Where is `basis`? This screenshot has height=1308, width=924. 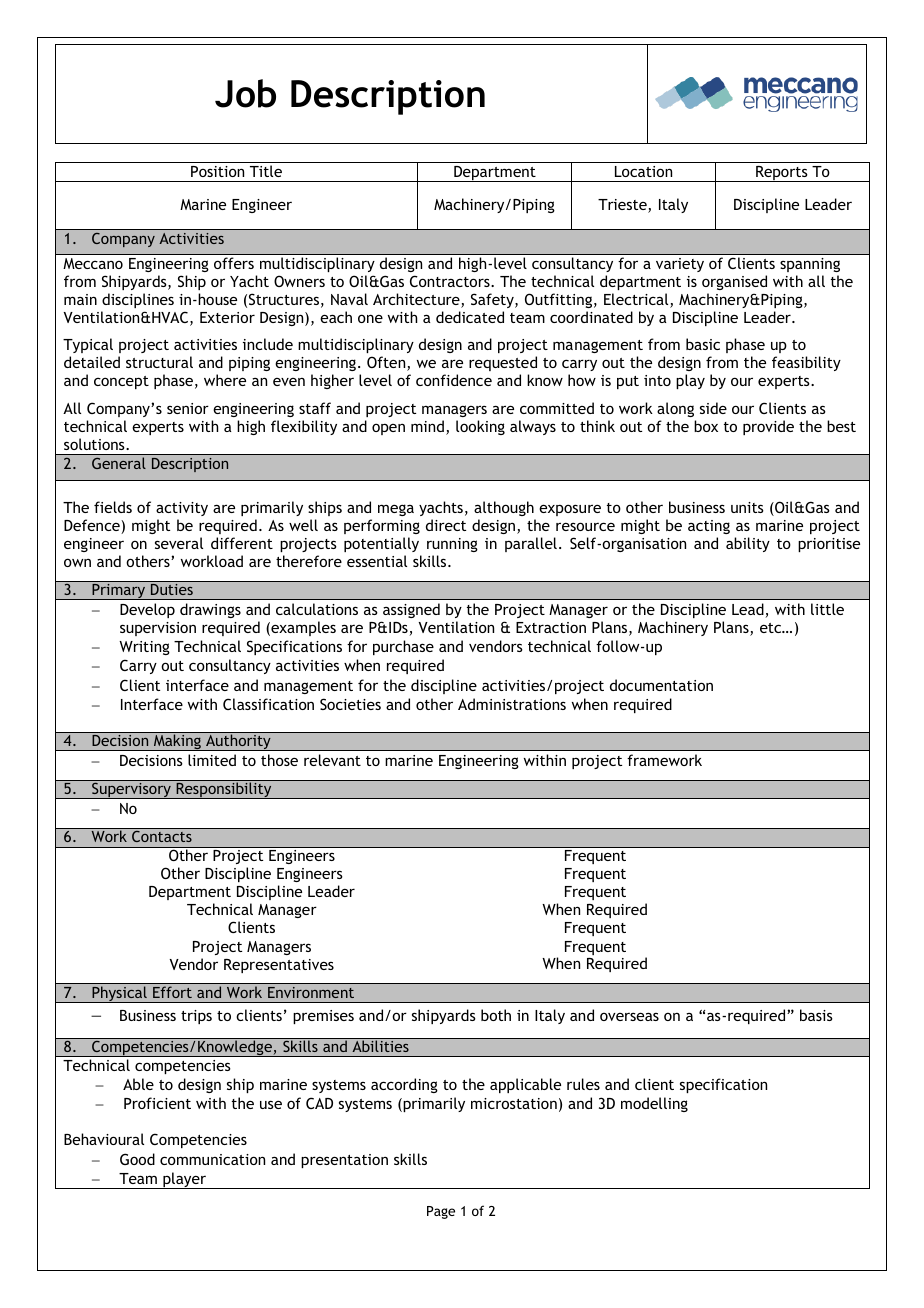 basis is located at coordinates (816, 1015).
